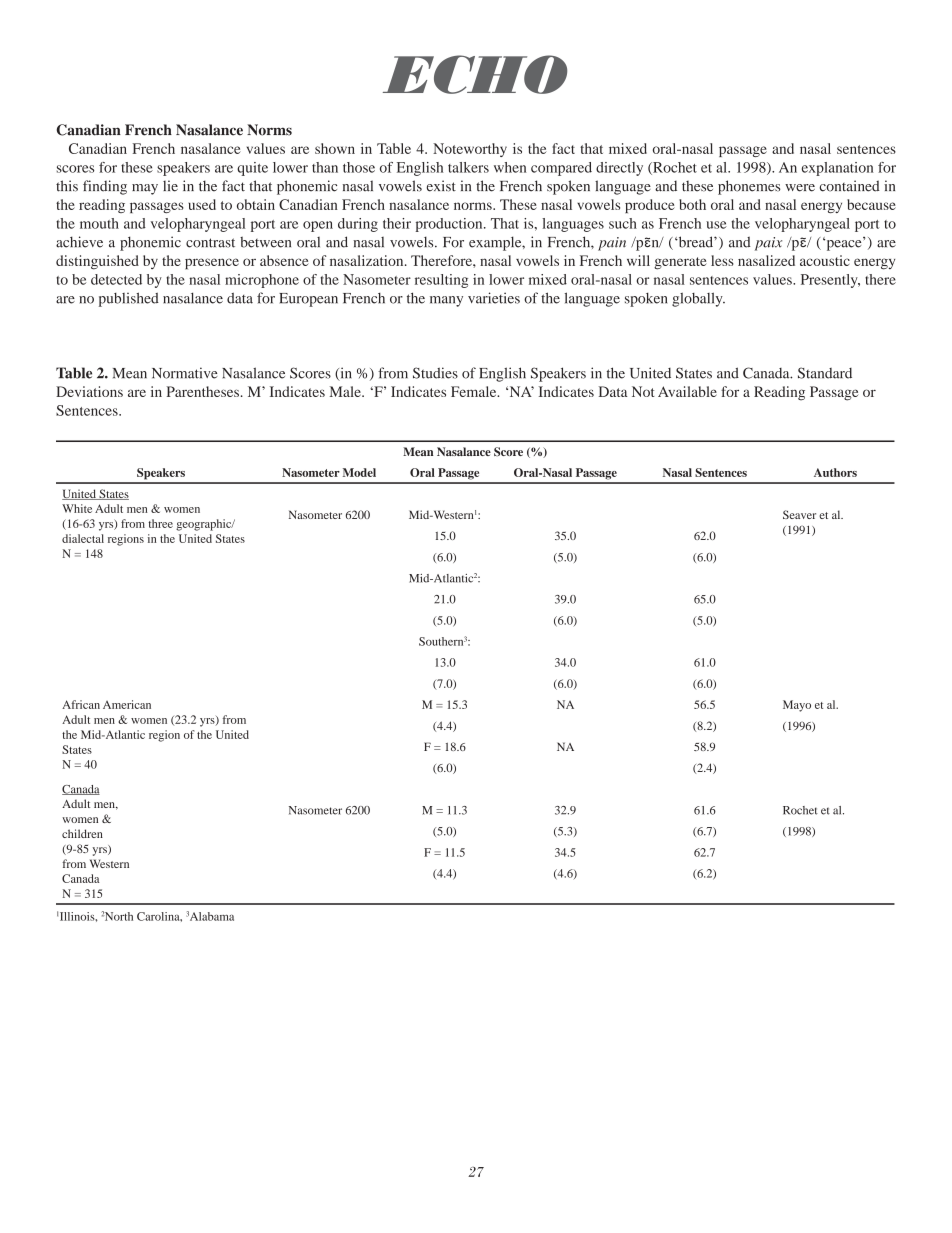 The image size is (952, 1233). What do you see at coordinates (252, 169) in the screenshot?
I see `quite` at bounding box center [252, 169].
